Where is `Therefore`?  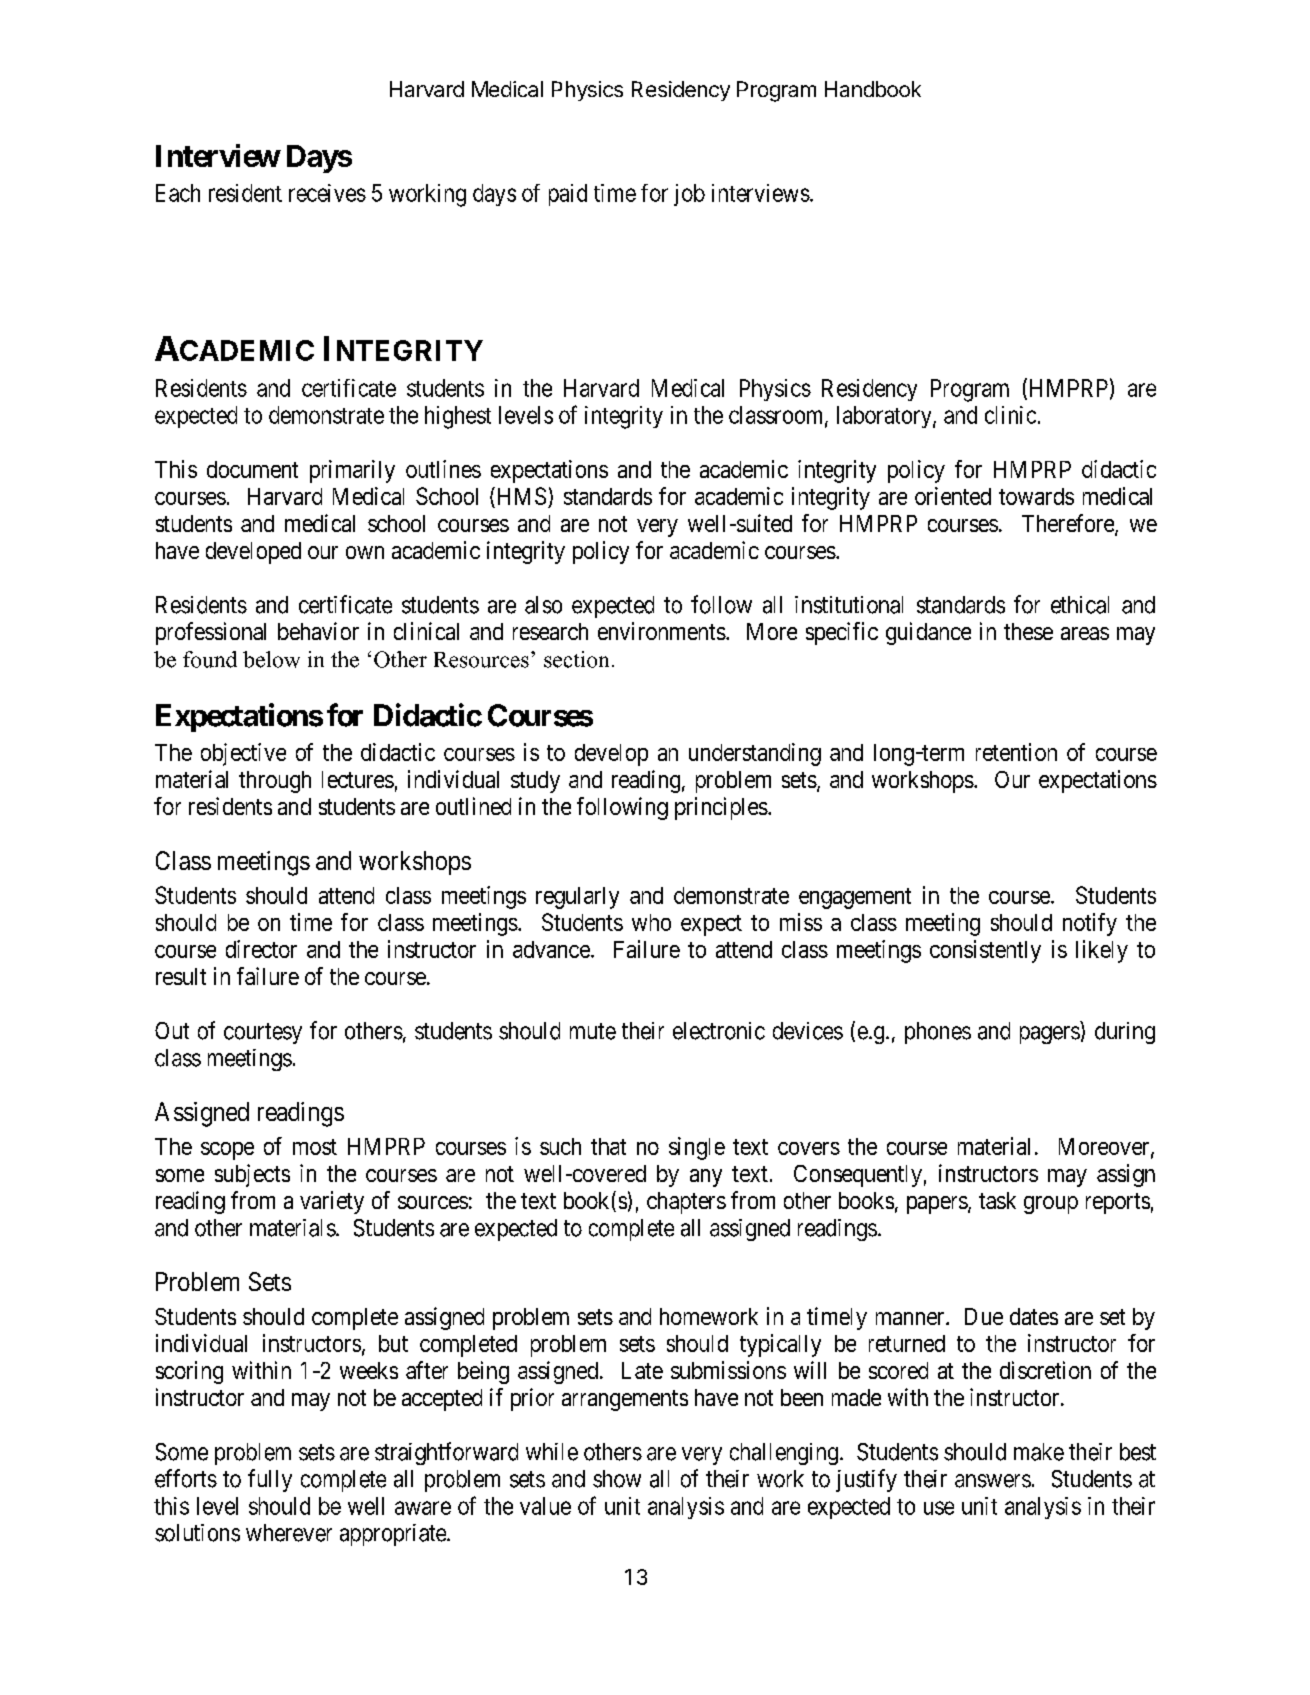 Therefore is located at coordinates (1069, 524).
